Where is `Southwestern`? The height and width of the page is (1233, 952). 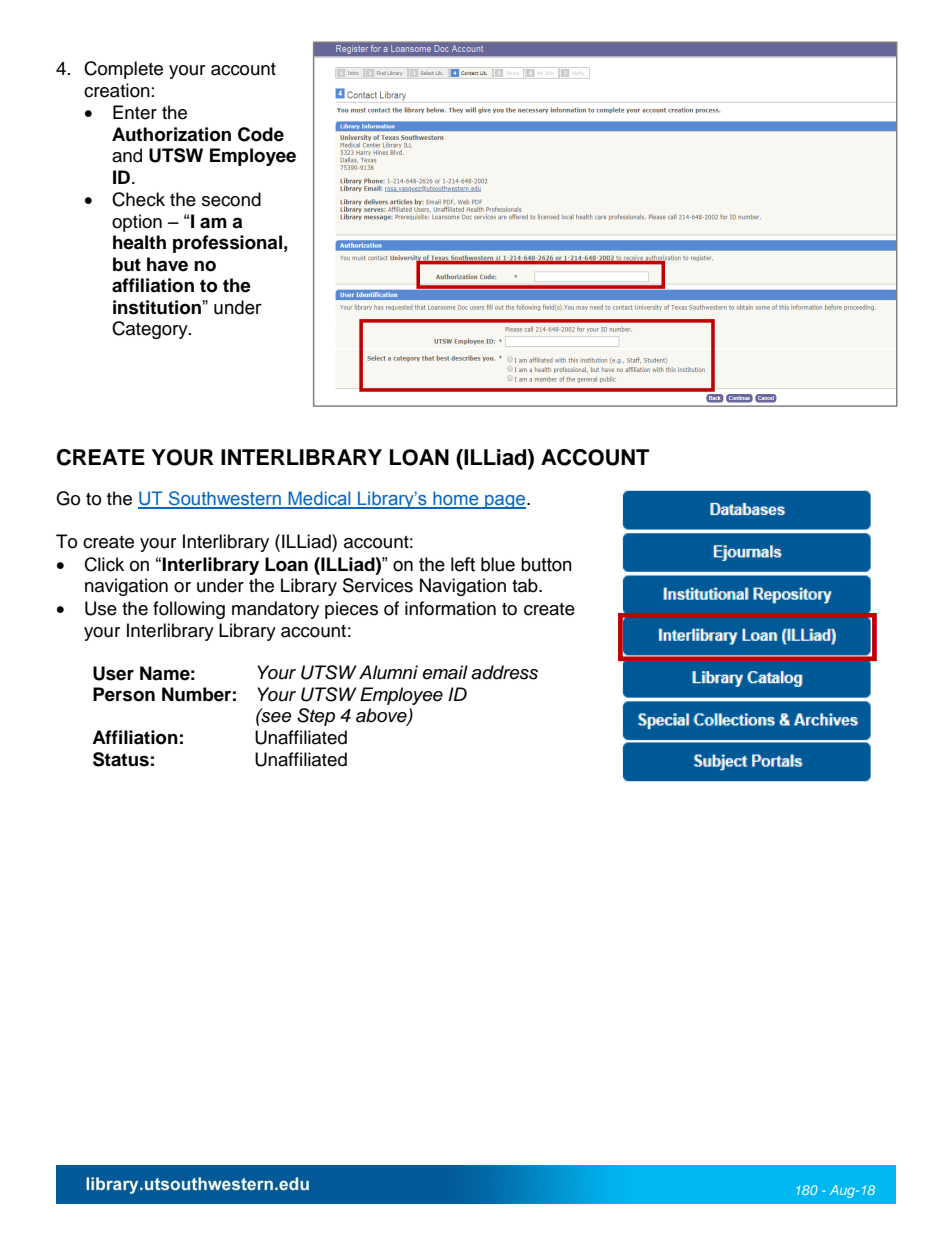
Southwestern is located at coordinates (225, 499).
